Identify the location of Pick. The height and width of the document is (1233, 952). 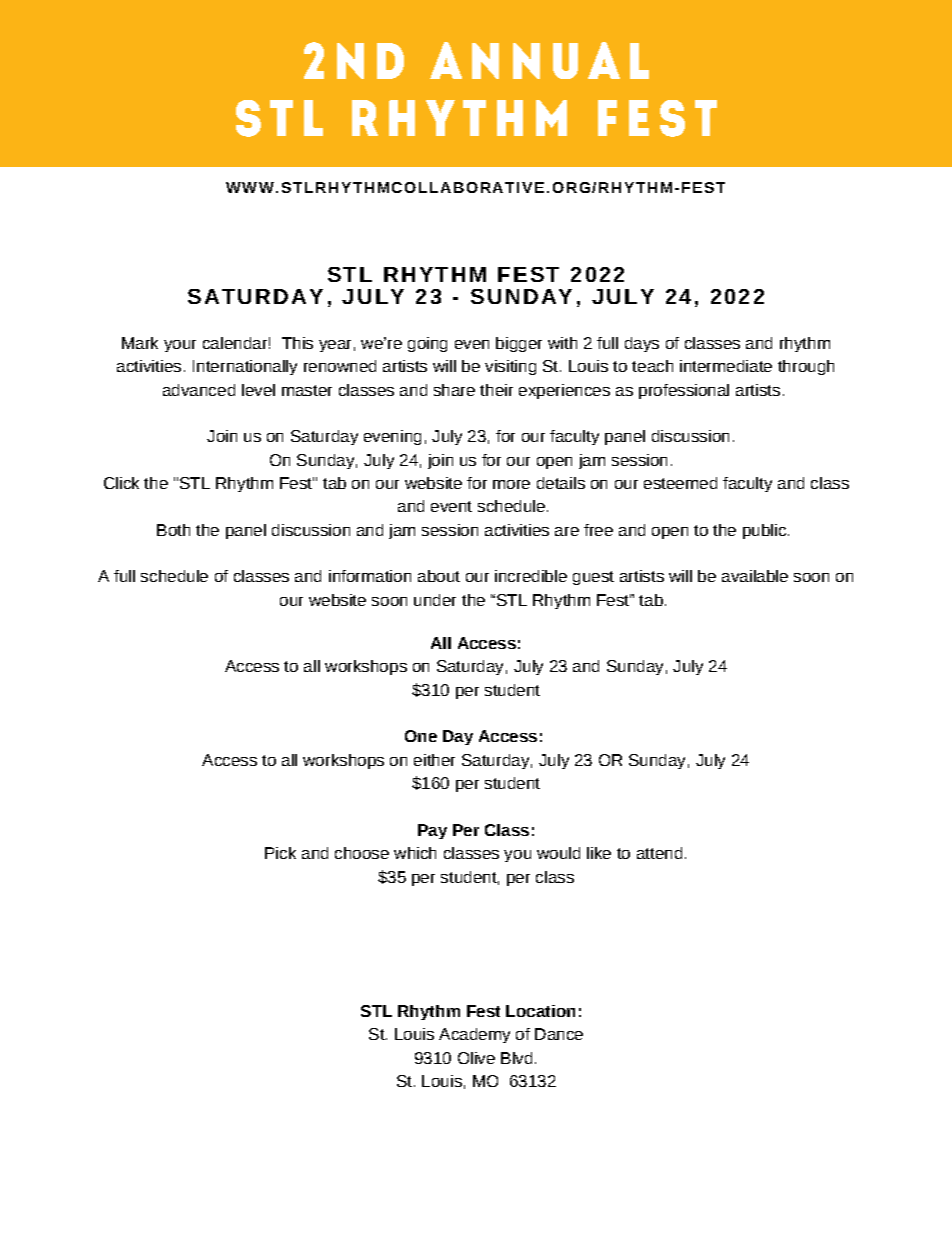
(280, 853).
